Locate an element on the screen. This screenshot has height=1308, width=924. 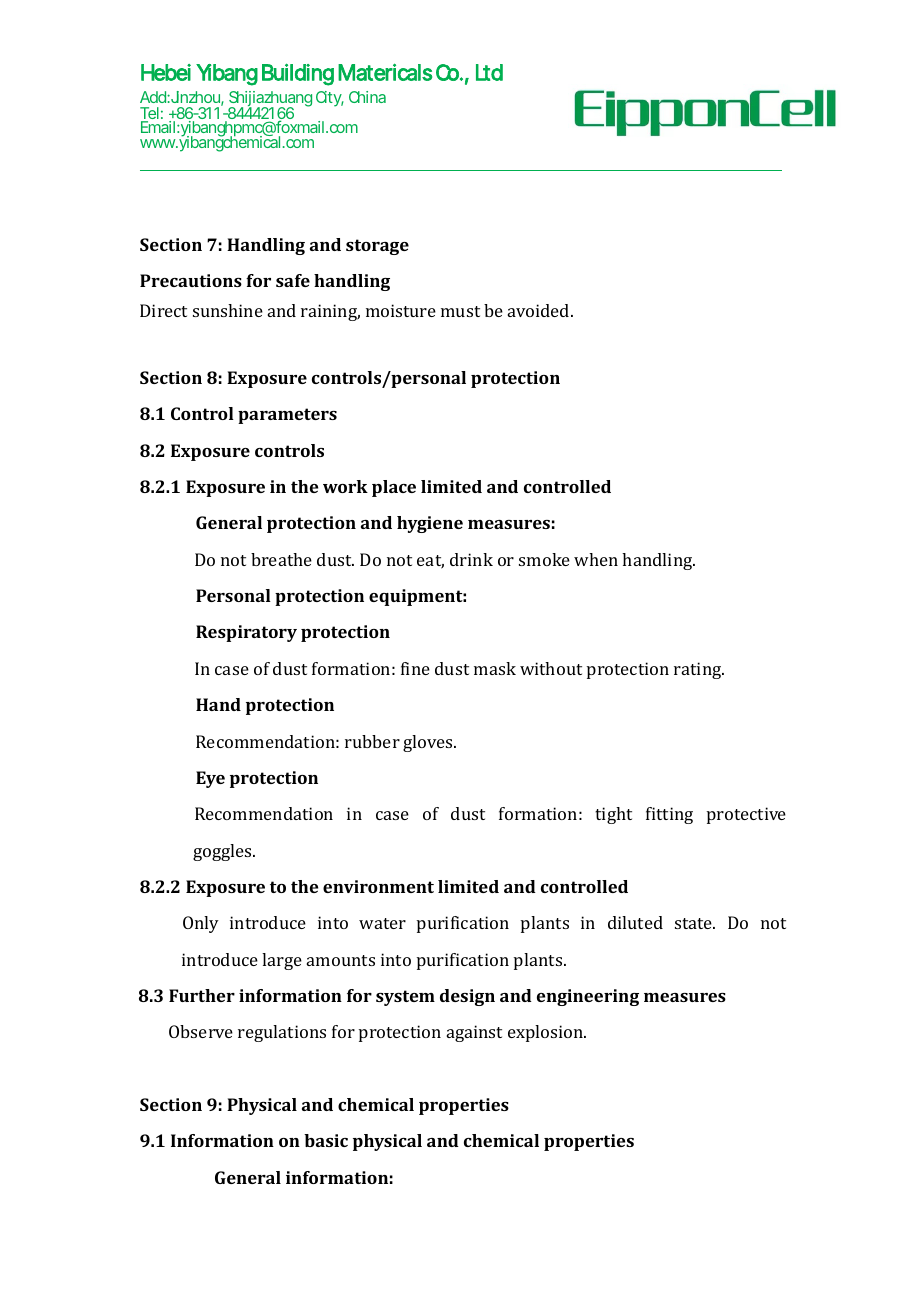
when is located at coordinates (596, 559).
